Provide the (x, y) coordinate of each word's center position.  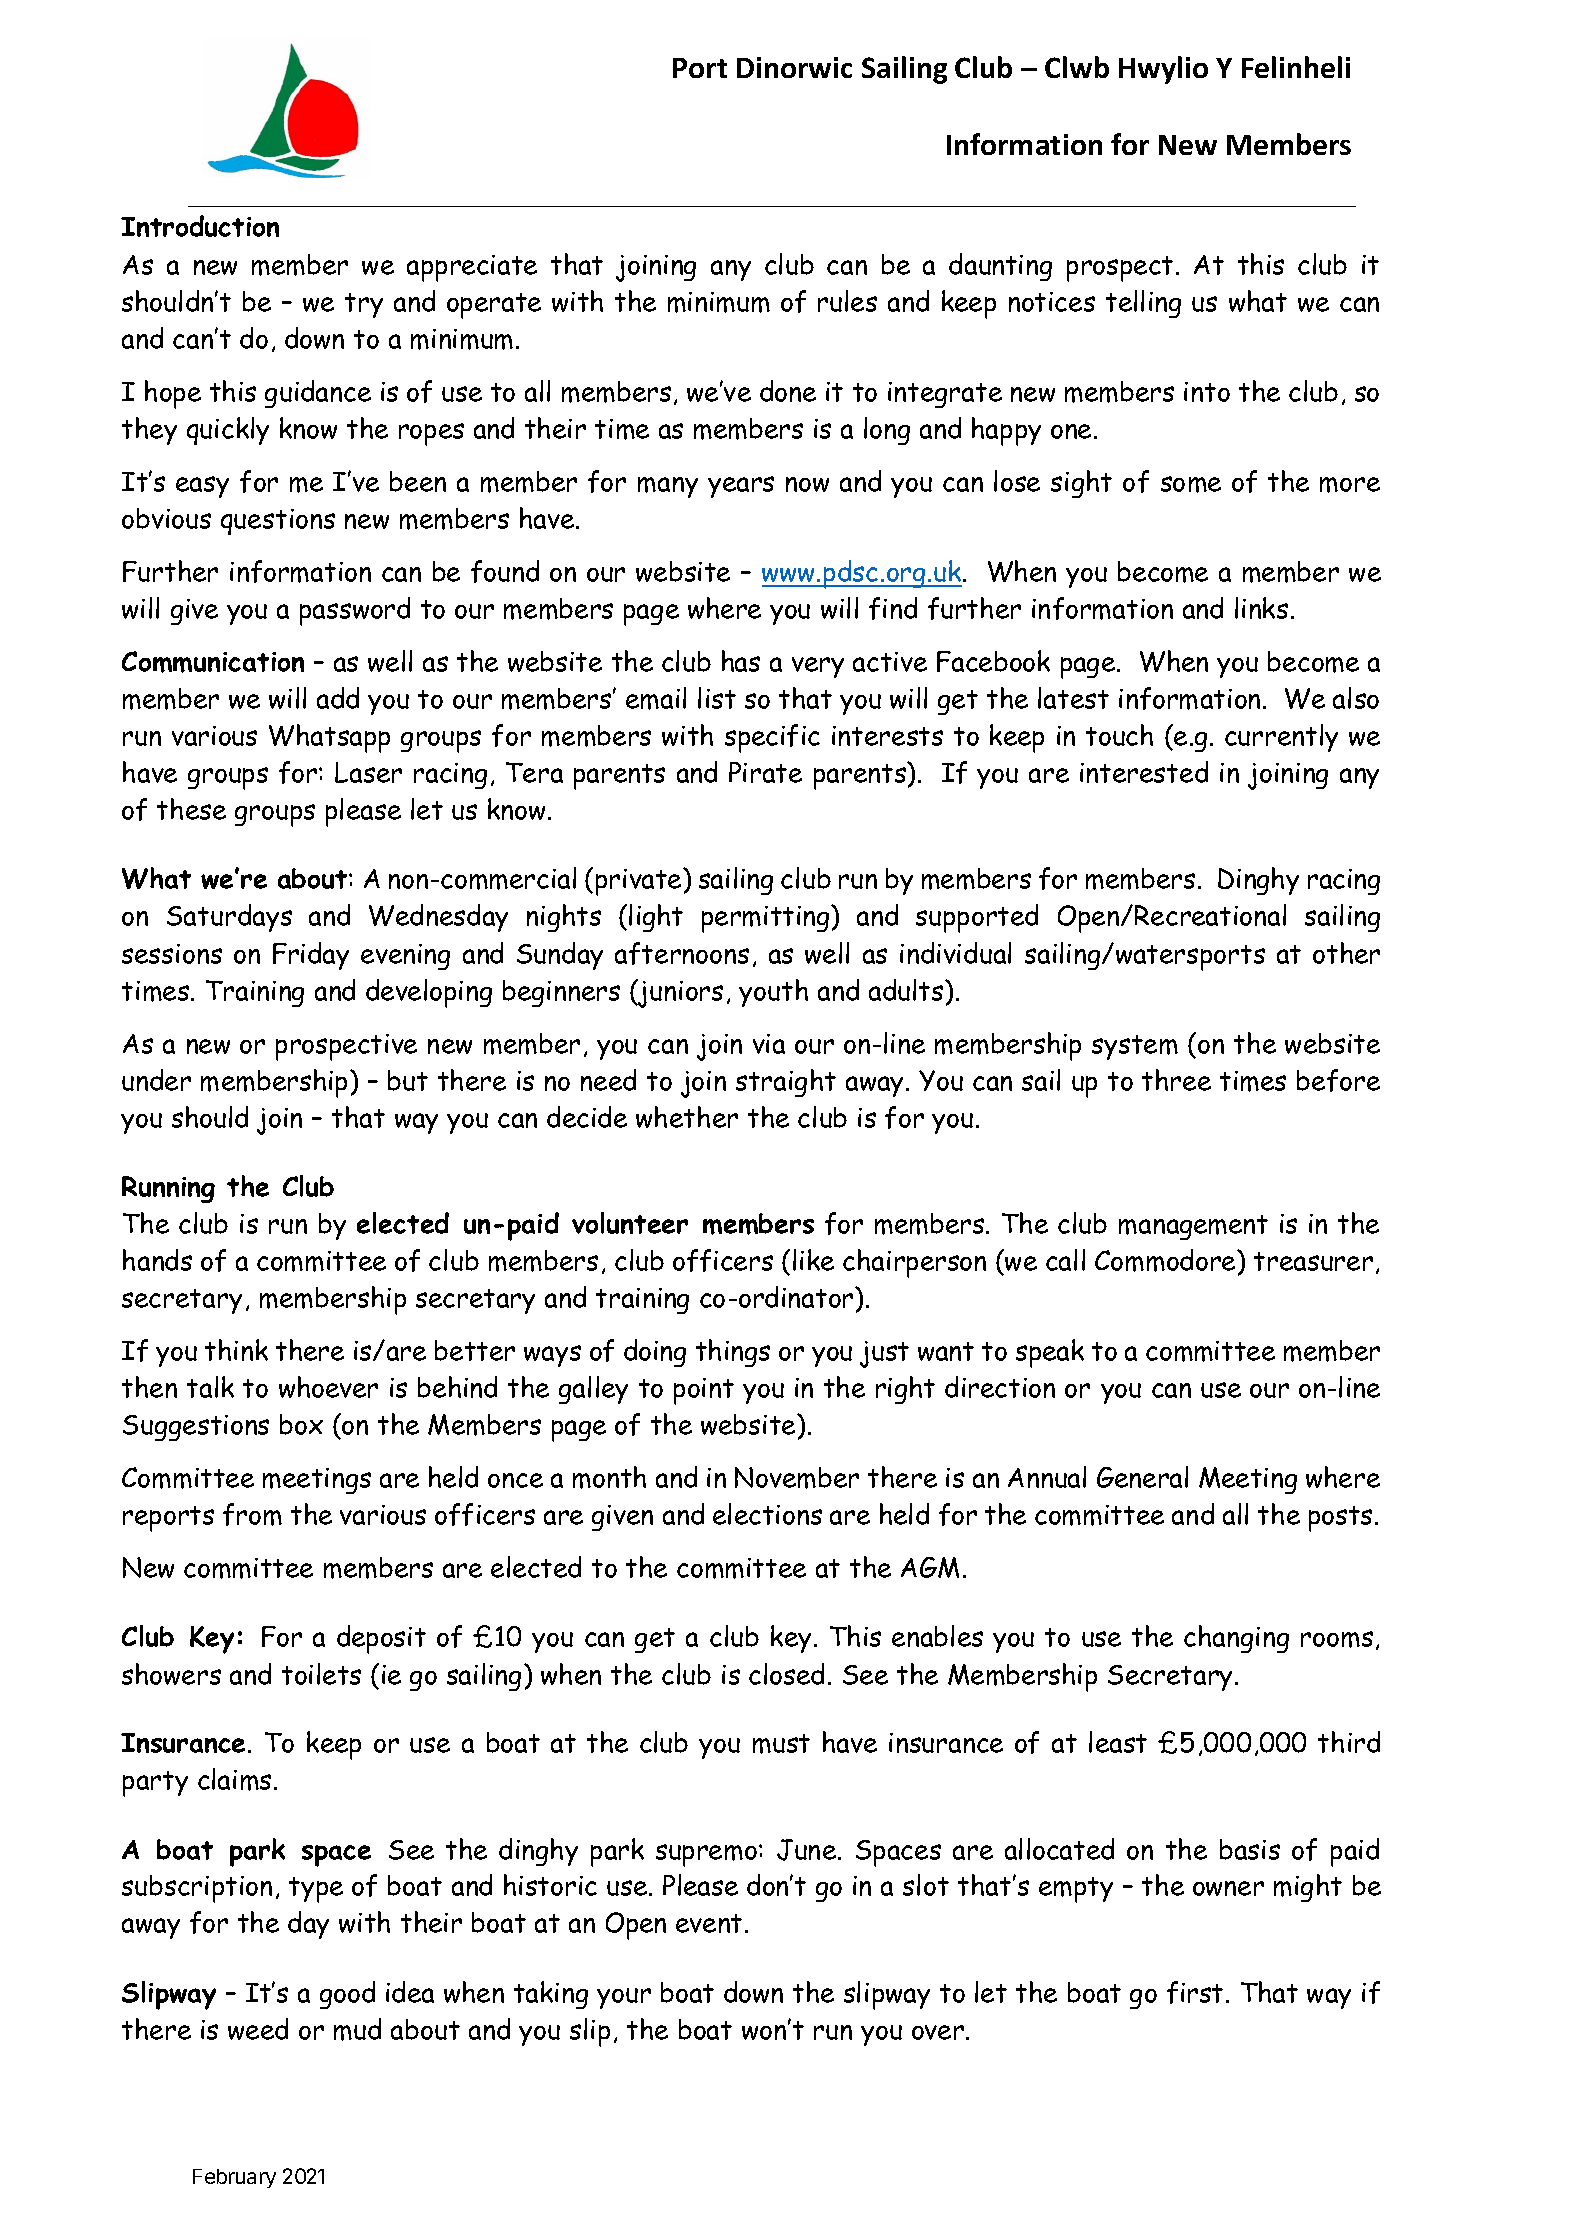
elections (767, 1514)
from (252, 1514)
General (1142, 1477)
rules (847, 301)
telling (1143, 304)
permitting (767, 919)
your (624, 1998)
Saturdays (229, 918)
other (1346, 953)
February (234, 2178)
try (364, 305)
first (1195, 1992)
